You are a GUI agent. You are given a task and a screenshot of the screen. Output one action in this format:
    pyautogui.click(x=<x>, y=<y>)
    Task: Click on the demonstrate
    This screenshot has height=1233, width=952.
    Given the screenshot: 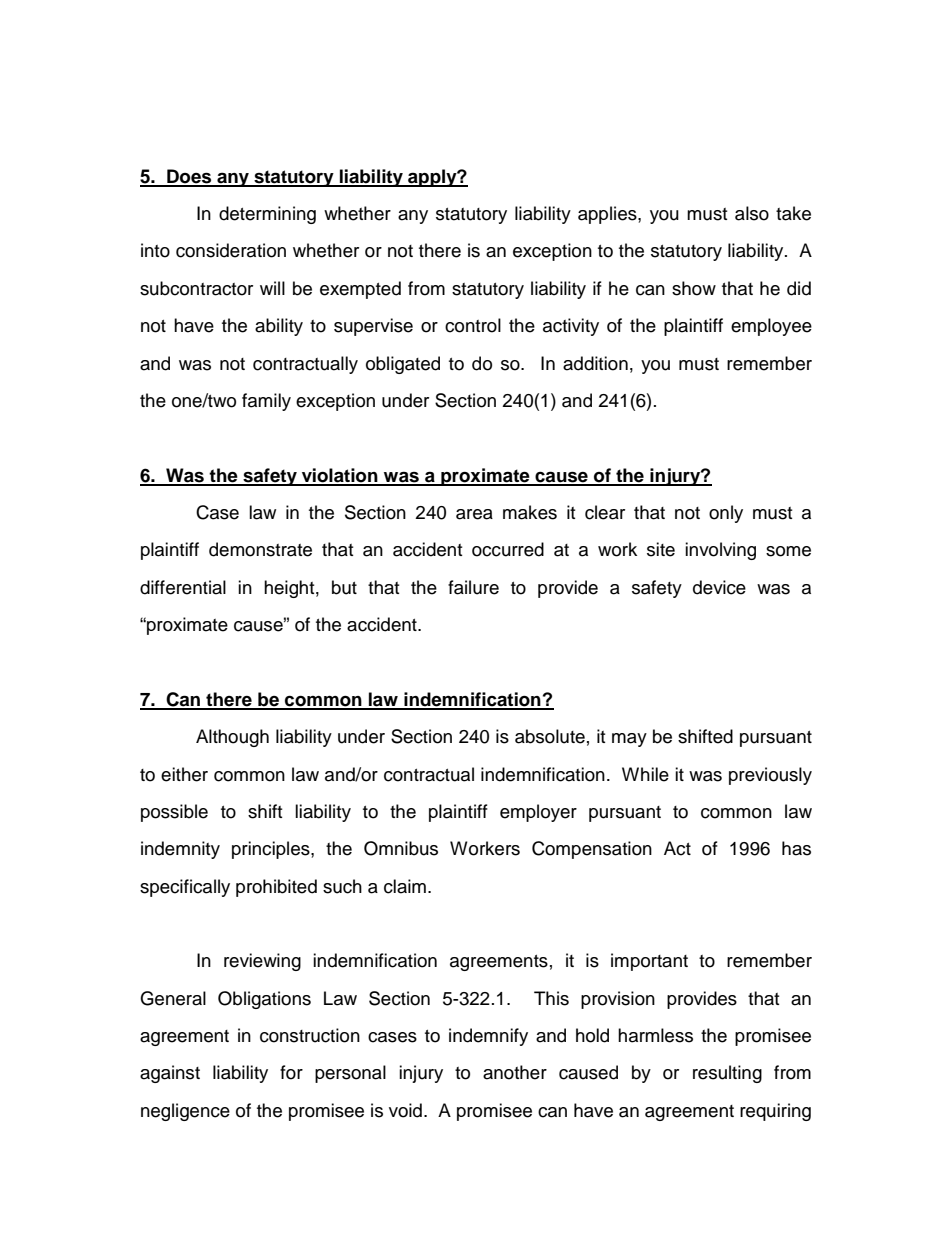 What is the action you would take?
    pyautogui.click(x=260, y=549)
